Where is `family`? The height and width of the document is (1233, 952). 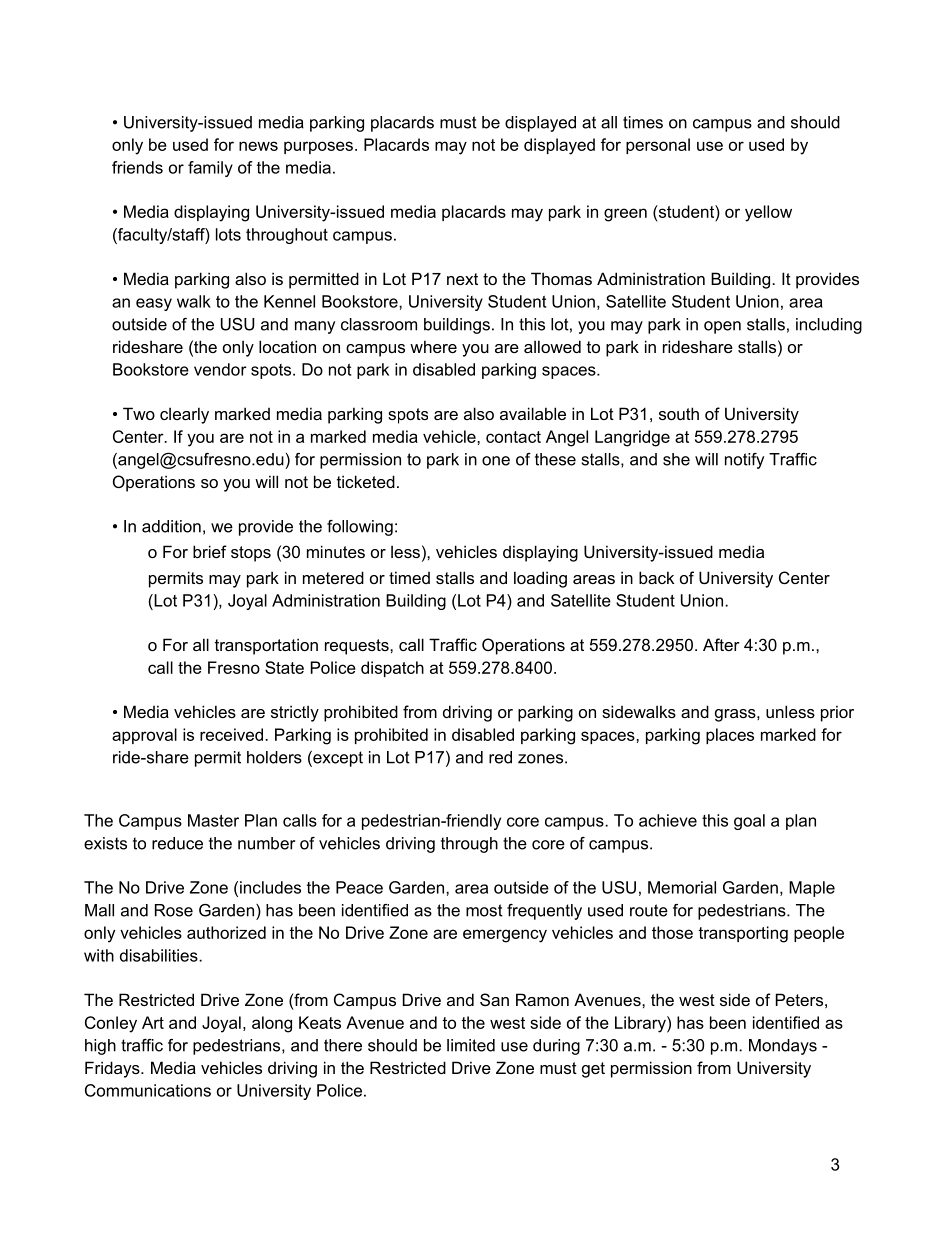 family is located at coordinates (210, 169).
